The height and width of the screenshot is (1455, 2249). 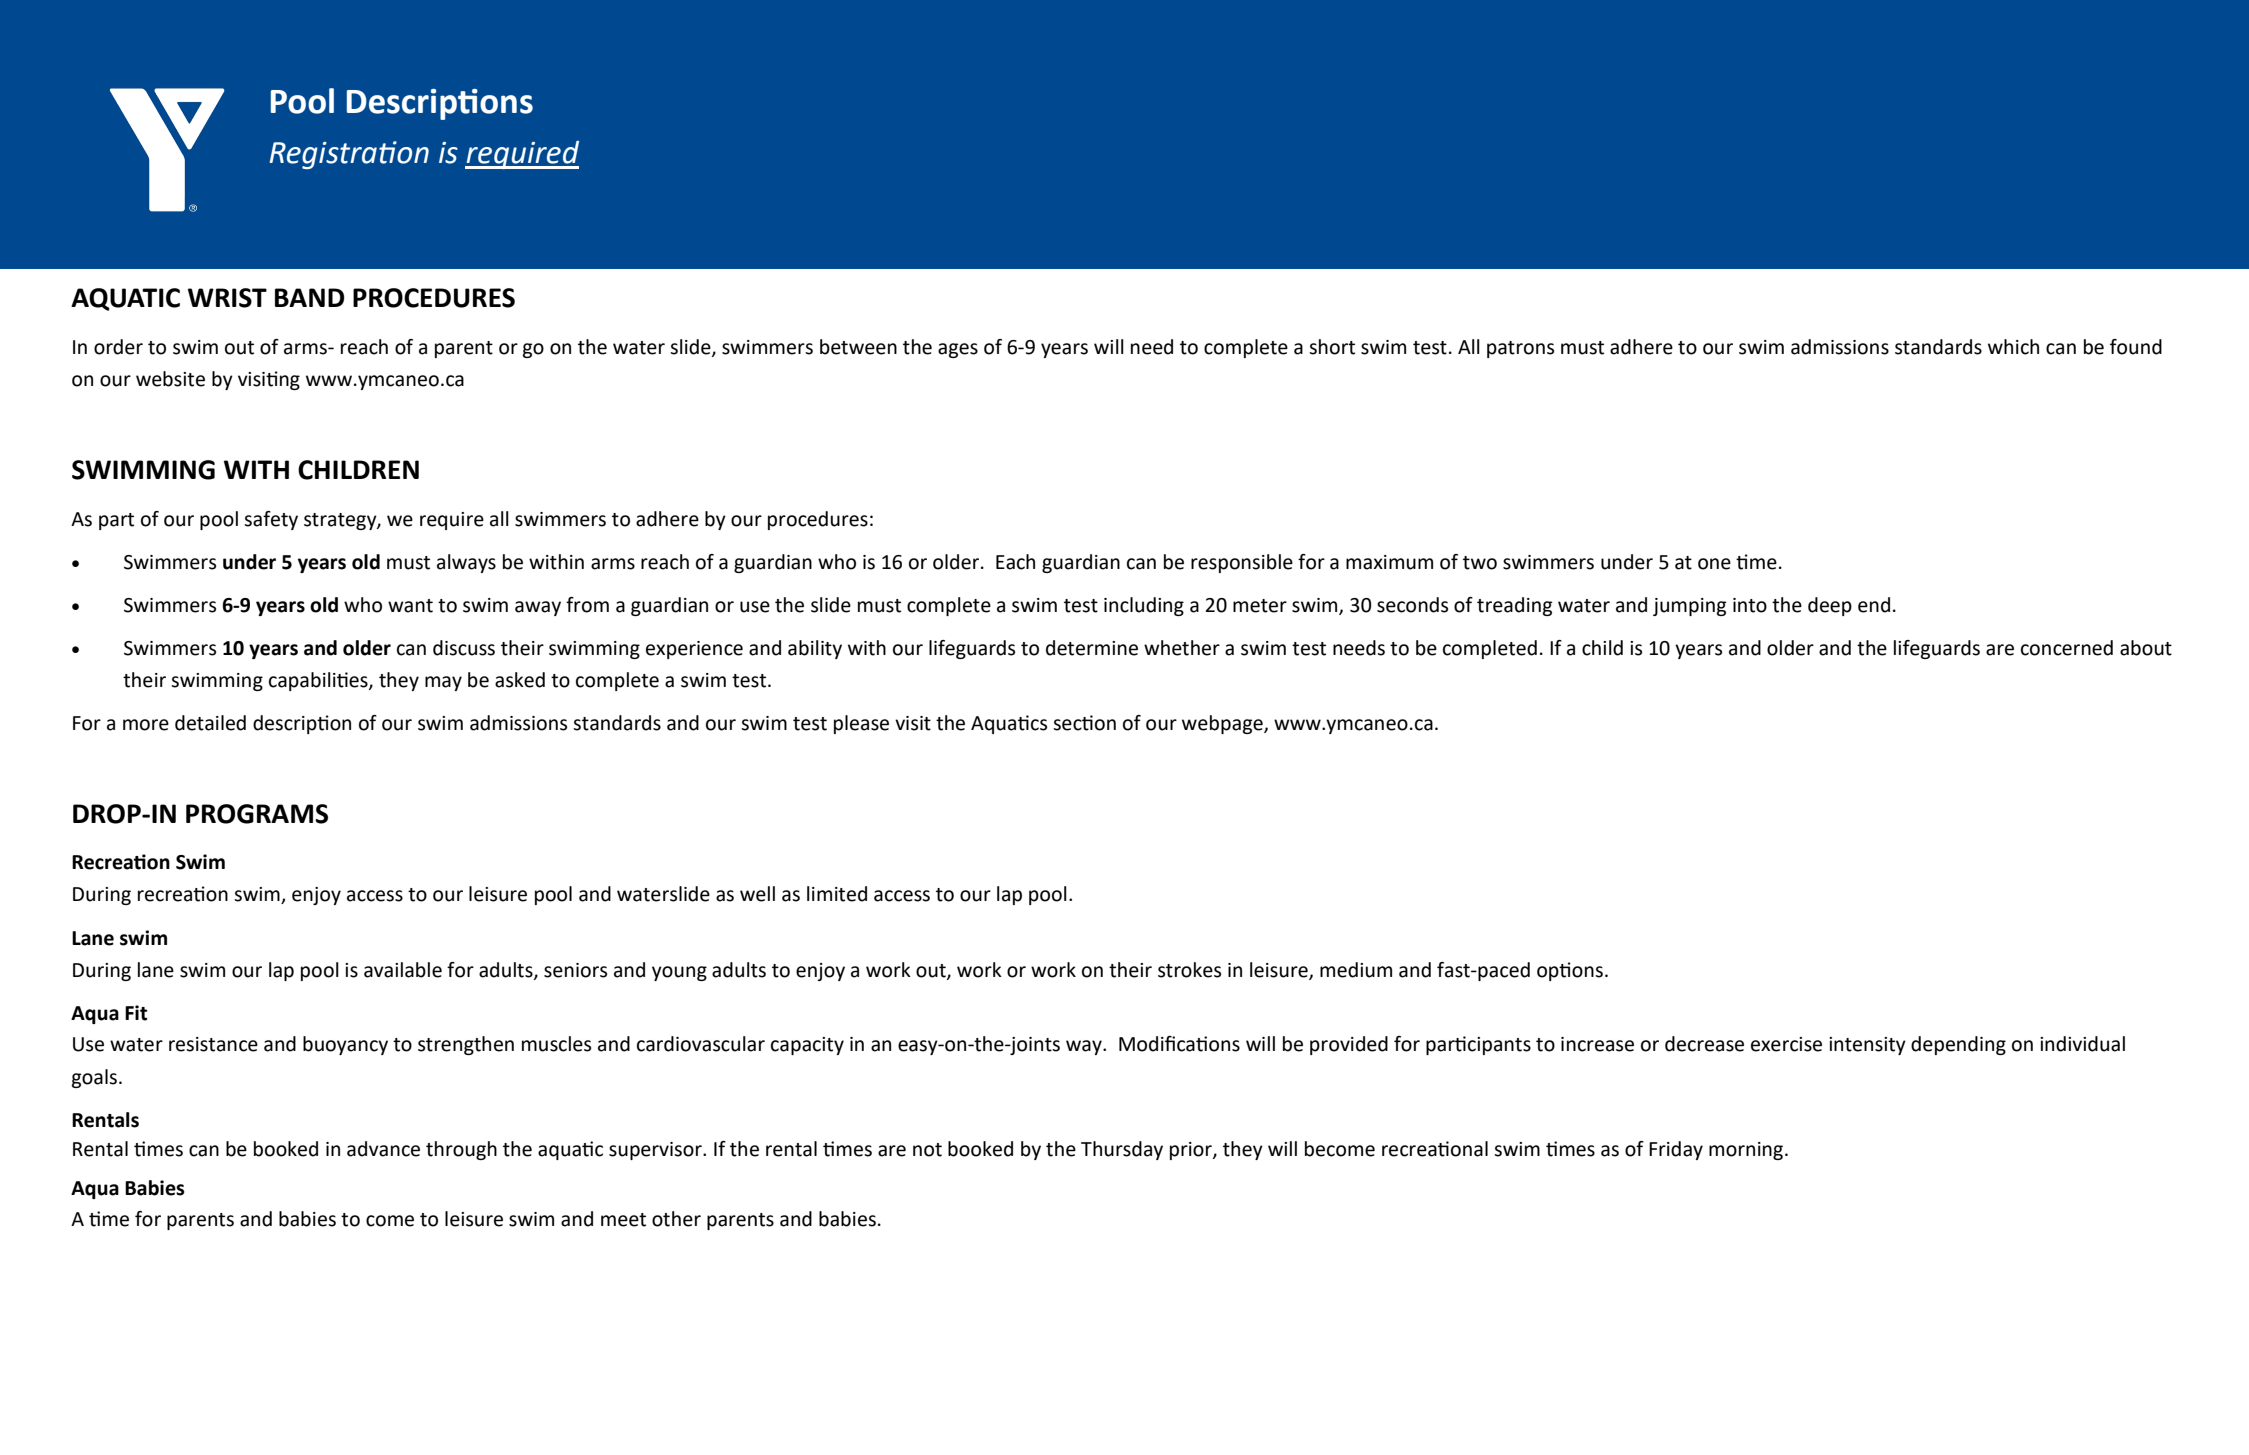 What do you see at coordinates (1122, 1150) in the screenshot?
I see `Thursday` at bounding box center [1122, 1150].
